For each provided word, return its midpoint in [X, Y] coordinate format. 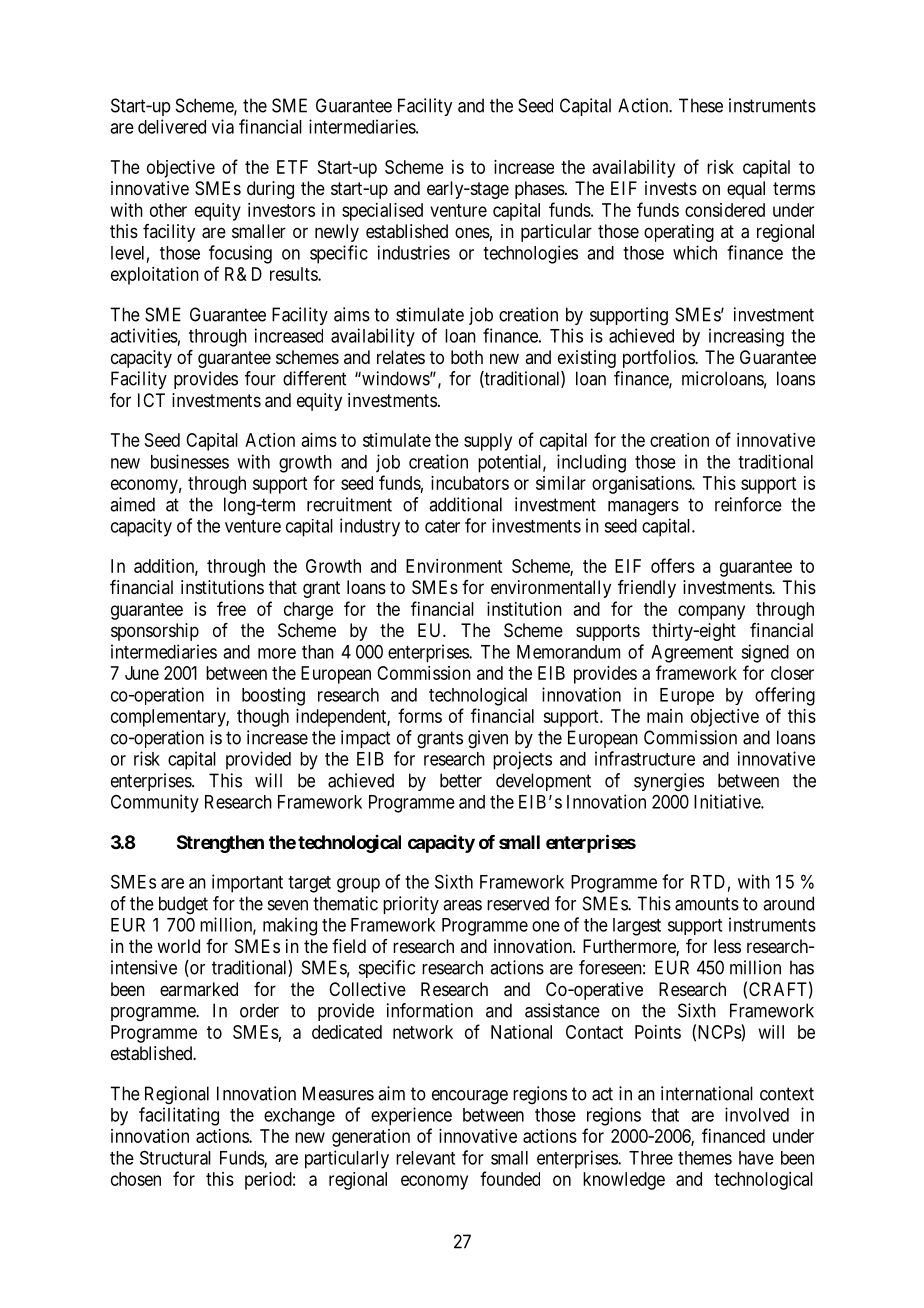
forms [420, 715]
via [223, 126]
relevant [425, 1158]
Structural [175, 1157]
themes [705, 1158]
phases [540, 190]
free [231, 608]
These [701, 105]
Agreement [692, 654]
